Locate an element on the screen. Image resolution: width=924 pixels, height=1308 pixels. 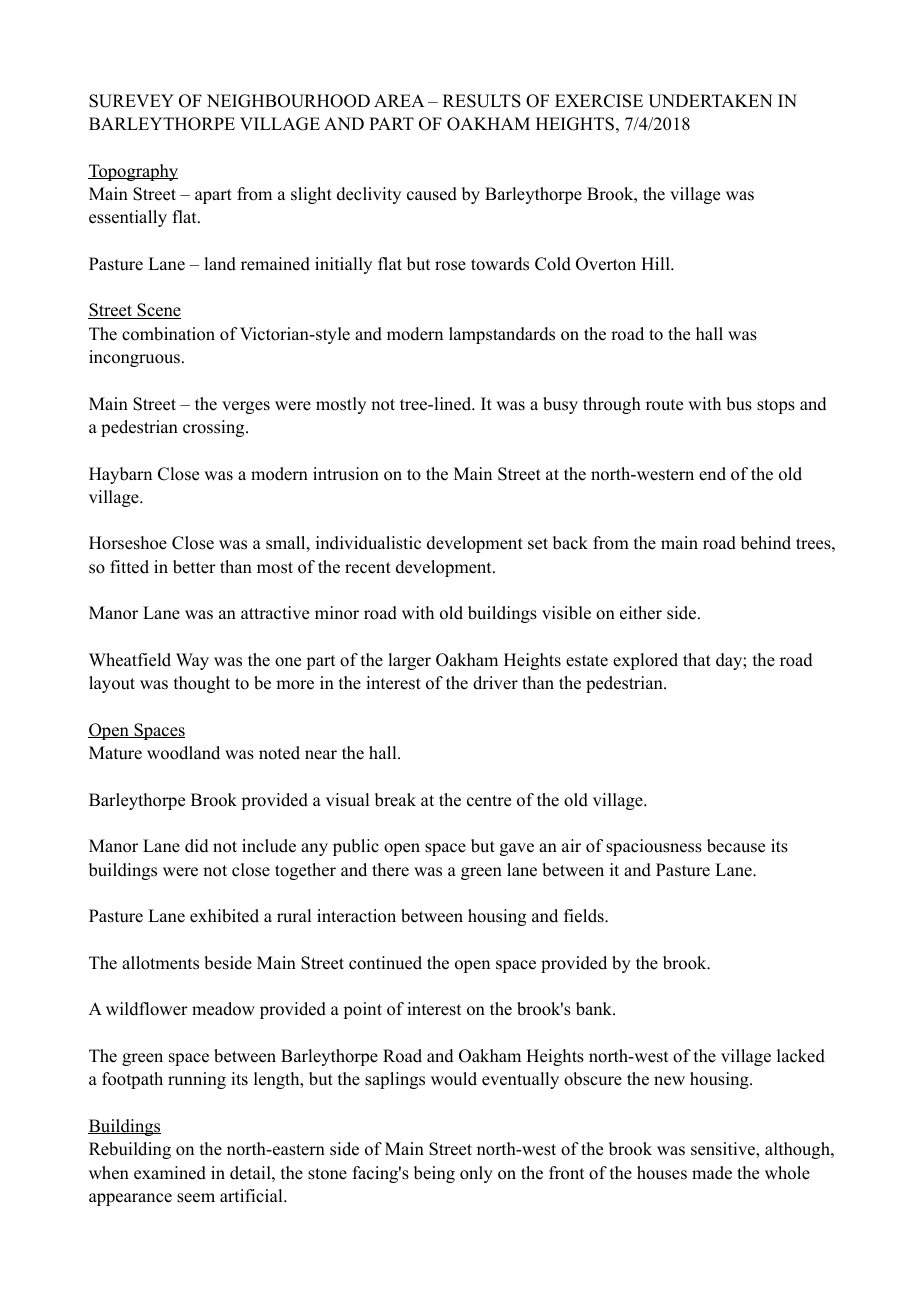
UNDERTAKEN is located at coordinates (710, 101).
